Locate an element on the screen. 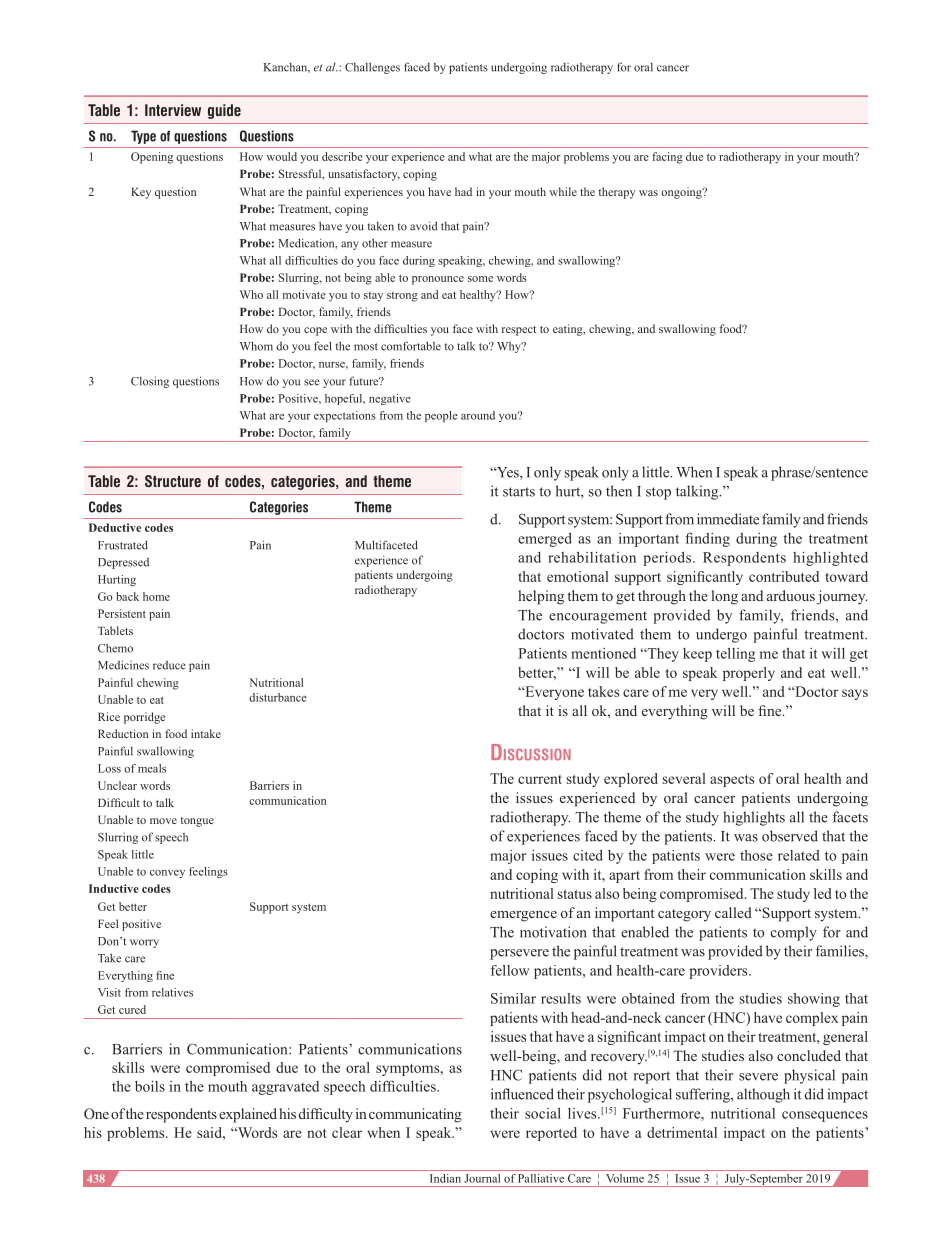  Interview is located at coordinates (173, 110).
